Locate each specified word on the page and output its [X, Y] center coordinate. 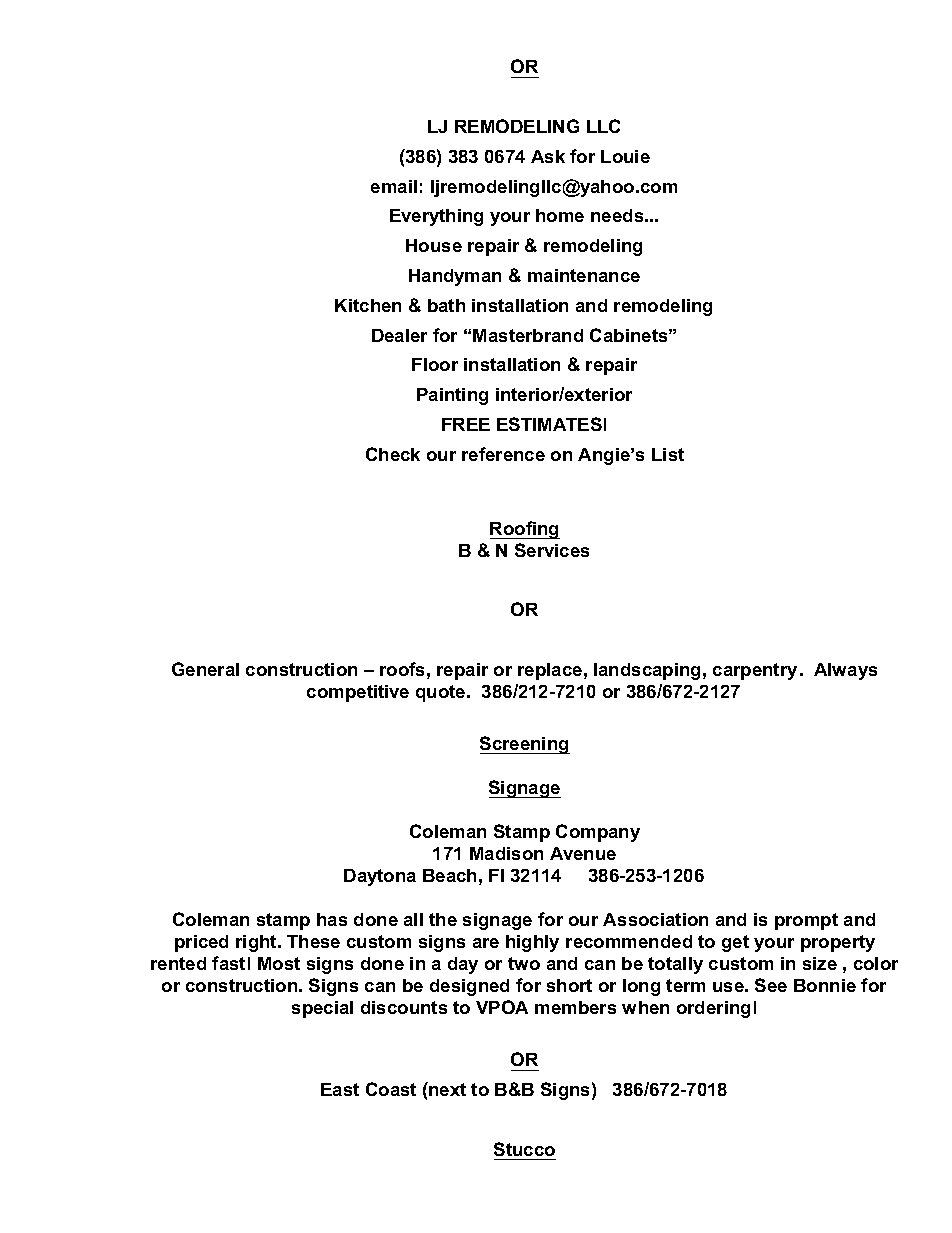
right [257, 943]
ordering [713, 1009]
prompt [806, 921]
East [340, 1089]
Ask [548, 156]
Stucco [524, 1149]
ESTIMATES [549, 424]
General [205, 669]
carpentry [755, 671]
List [668, 454]
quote [442, 693]
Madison [506, 853]
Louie [625, 156]
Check [393, 454]
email [394, 186]
